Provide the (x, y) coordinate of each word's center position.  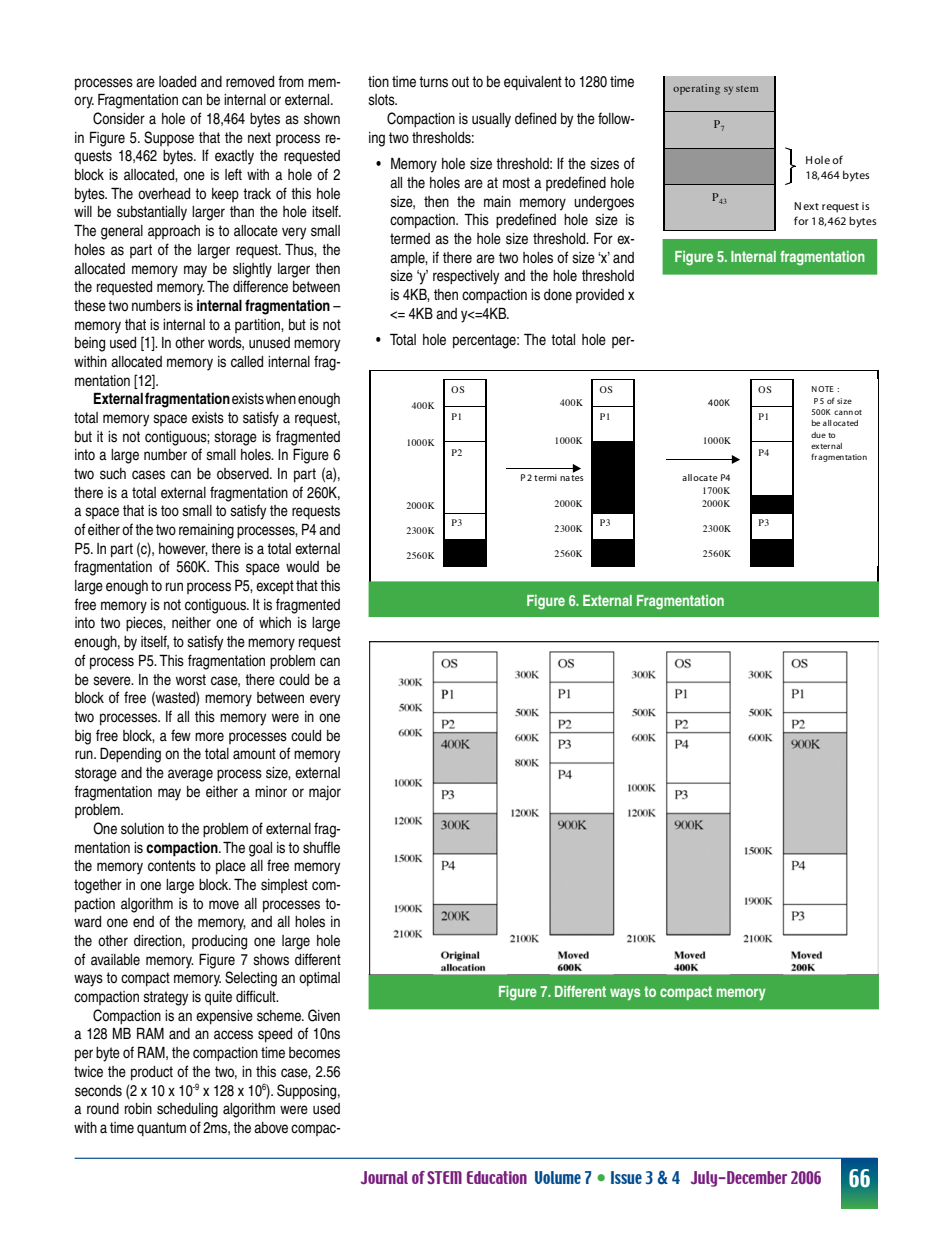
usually (491, 120)
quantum (161, 1129)
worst (191, 680)
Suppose (169, 138)
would (302, 567)
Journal (384, 1177)
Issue (626, 1177)
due (818, 435)
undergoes (604, 203)
